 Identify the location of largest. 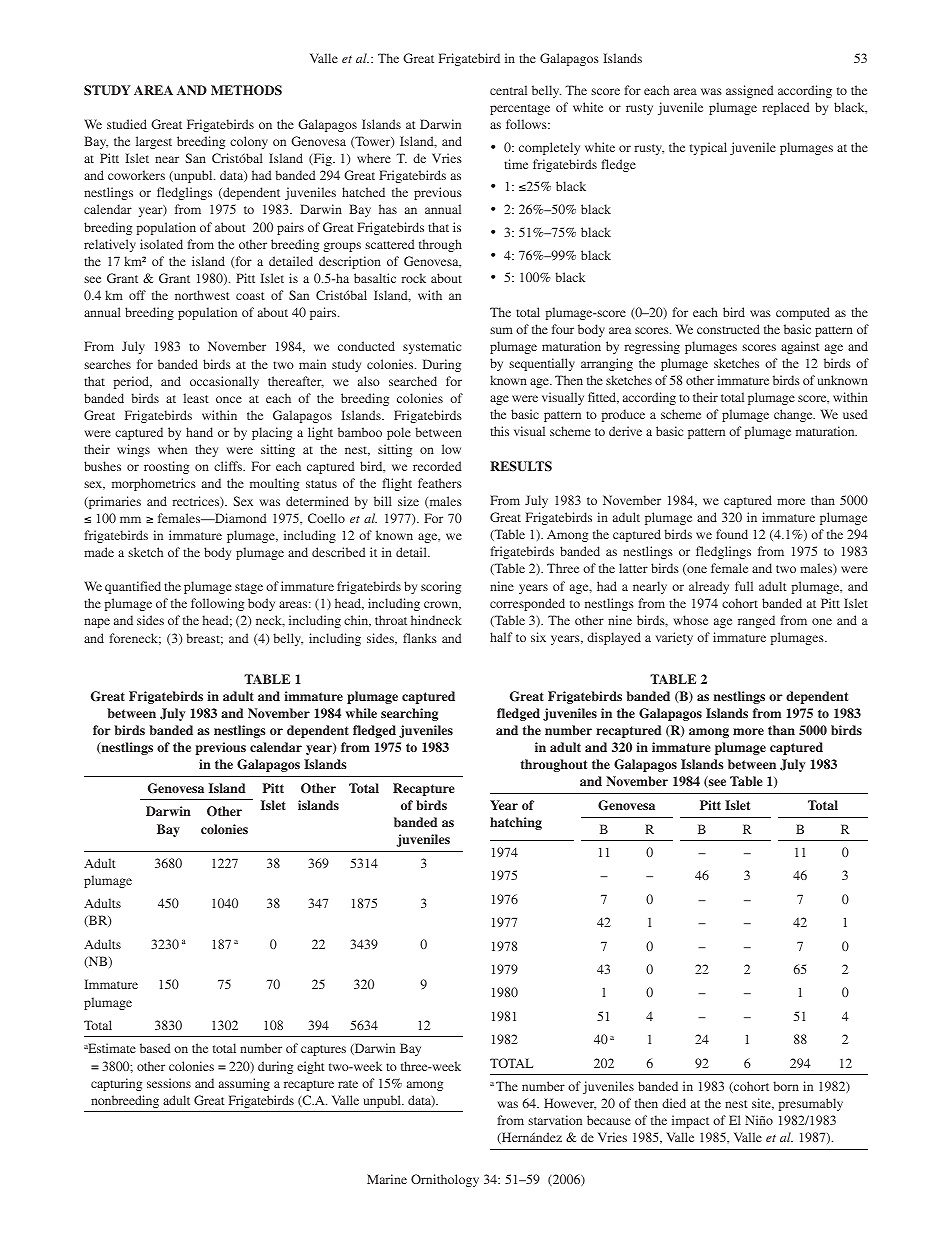
(154, 142).
